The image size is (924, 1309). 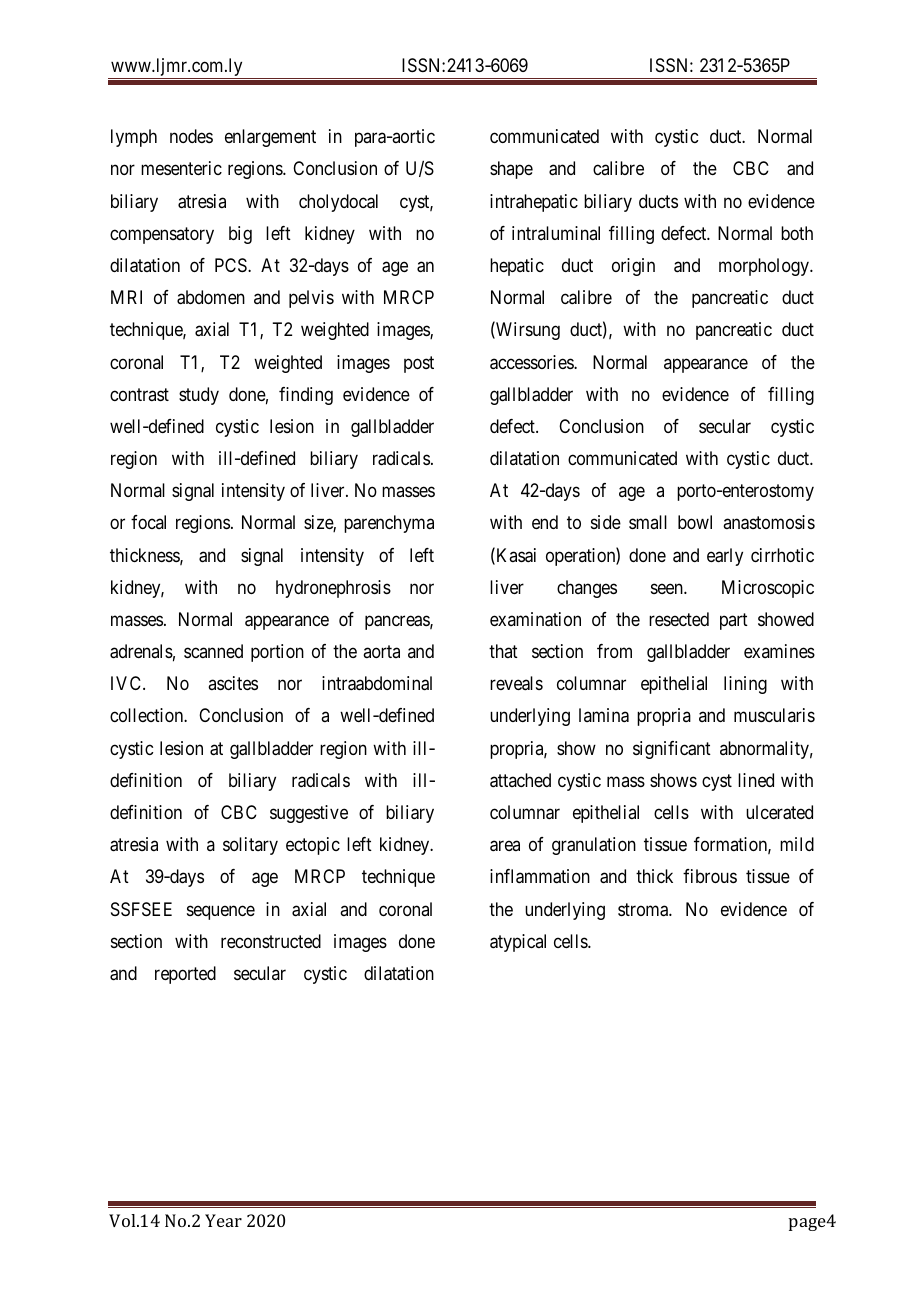 What do you see at coordinates (271, 941) in the image?
I see `reconstructed` at bounding box center [271, 941].
